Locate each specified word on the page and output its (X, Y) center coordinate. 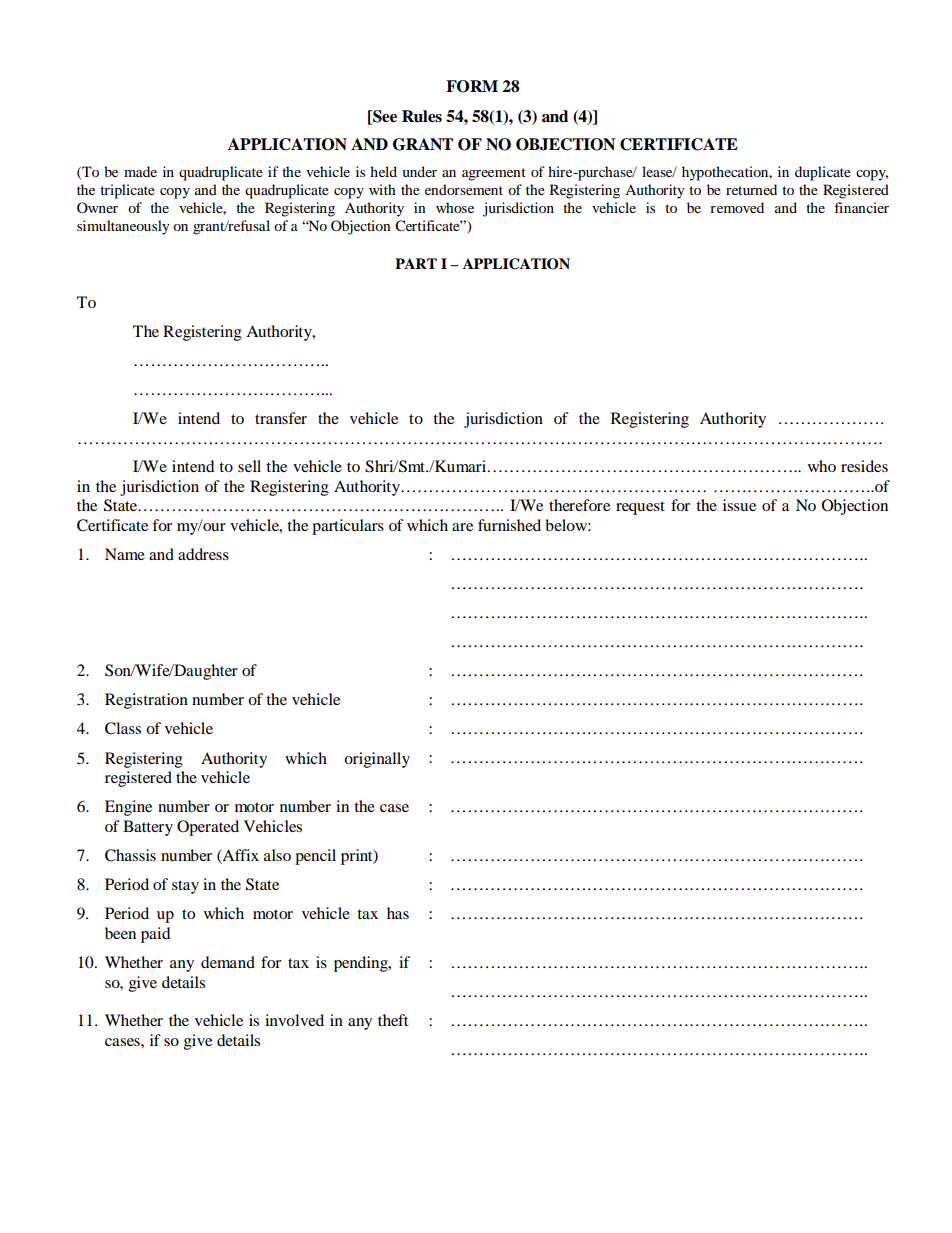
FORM (472, 86)
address (203, 554)
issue (739, 505)
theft (393, 1020)
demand (228, 962)
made (140, 171)
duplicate (823, 173)
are (462, 527)
